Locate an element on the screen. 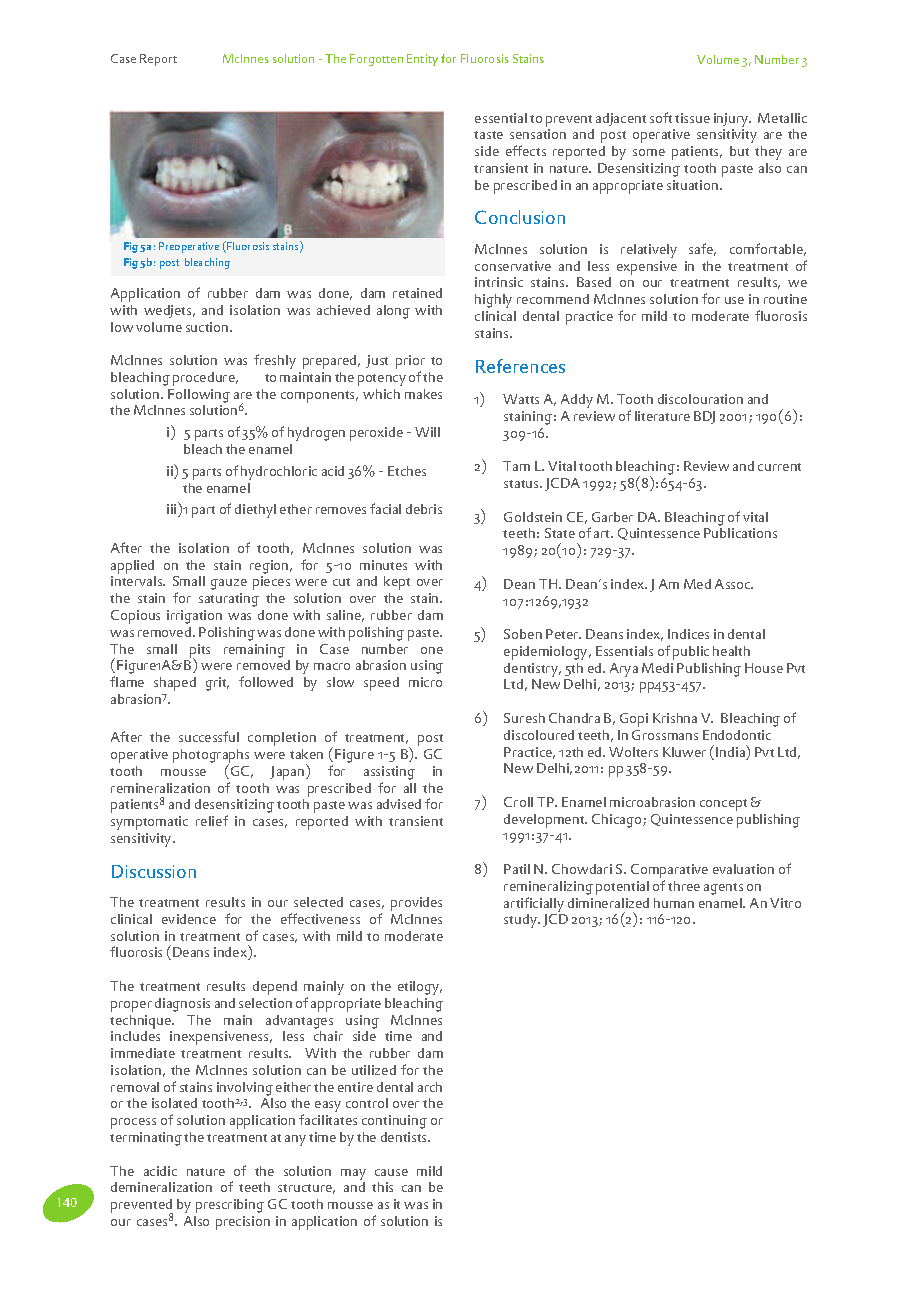 The image size is (924, 1308). tissue is located at coordinates (692, 118).
